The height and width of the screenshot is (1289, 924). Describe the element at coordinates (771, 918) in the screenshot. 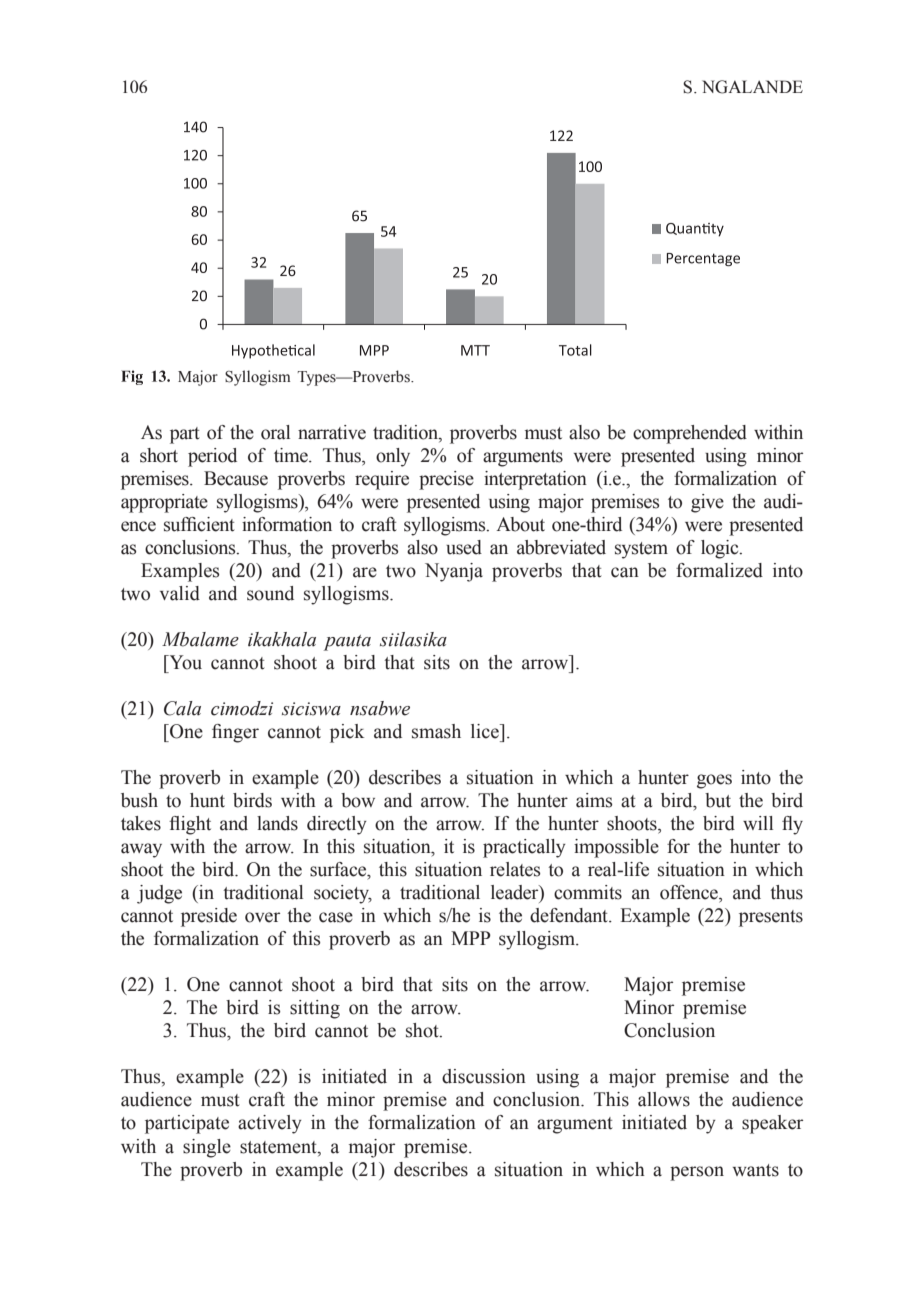

I see `presents` at that location.
